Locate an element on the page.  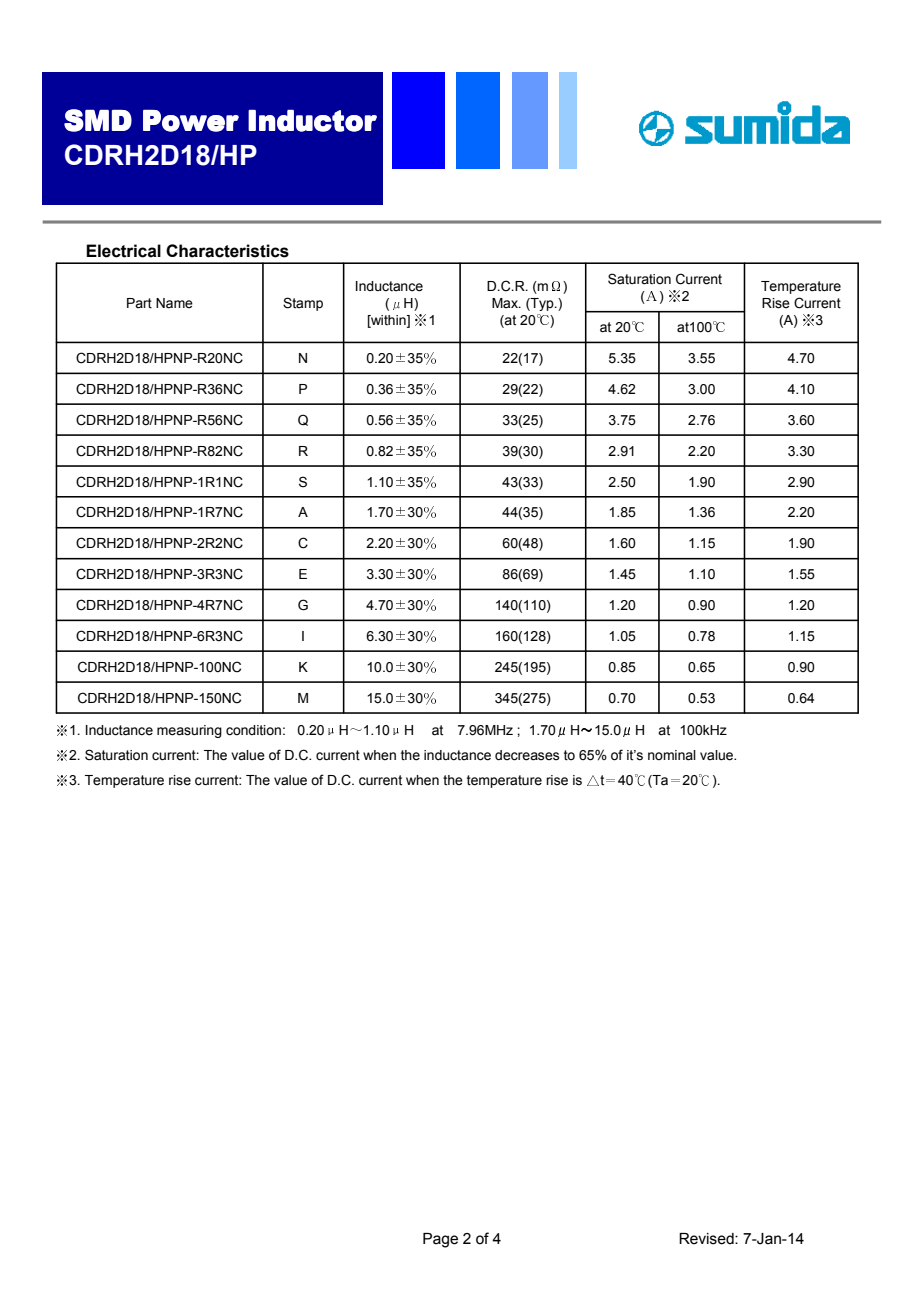
Page is located at coordinates (440, 1240).
